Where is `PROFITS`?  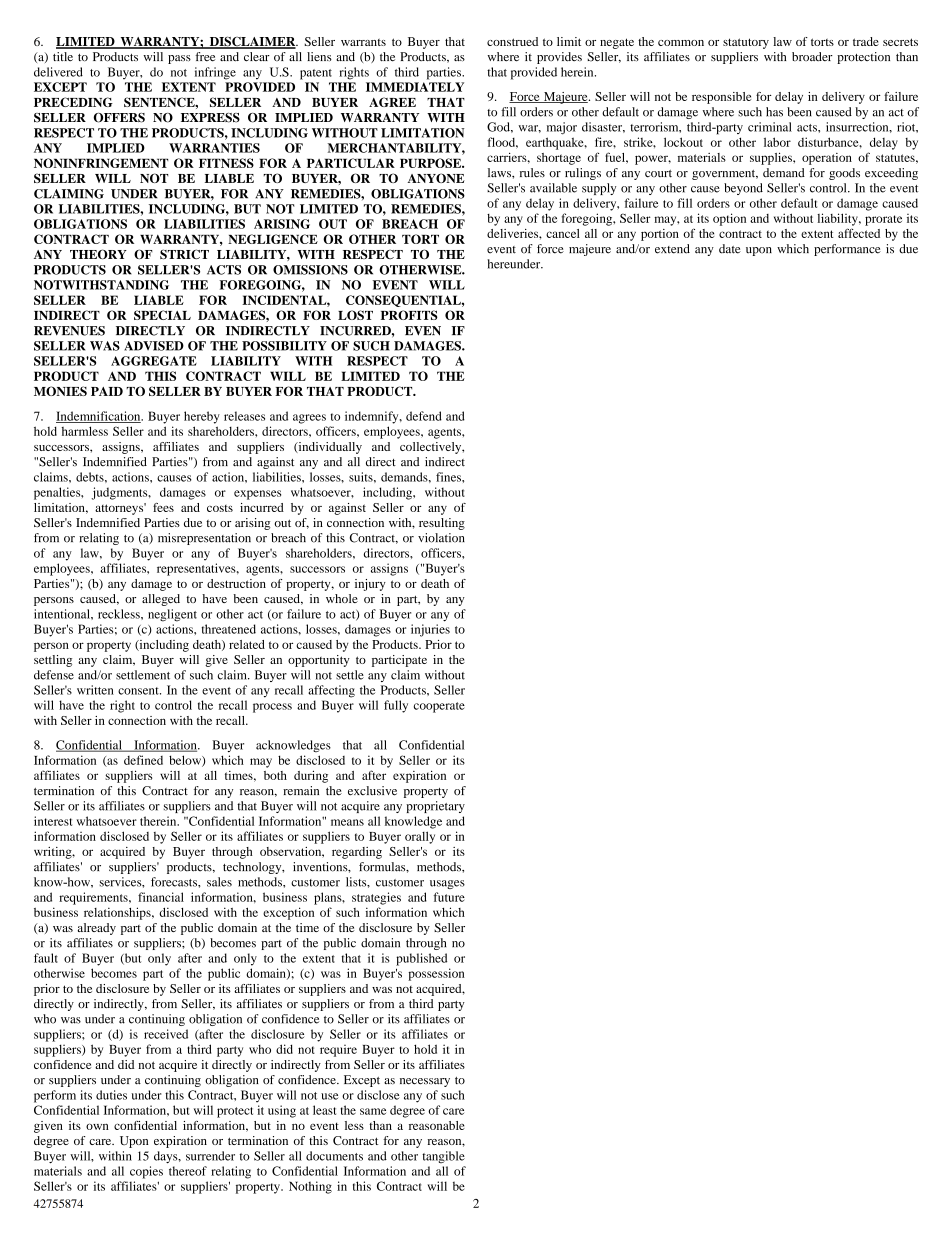 PROFITS is located at coordinates (409, 315).
